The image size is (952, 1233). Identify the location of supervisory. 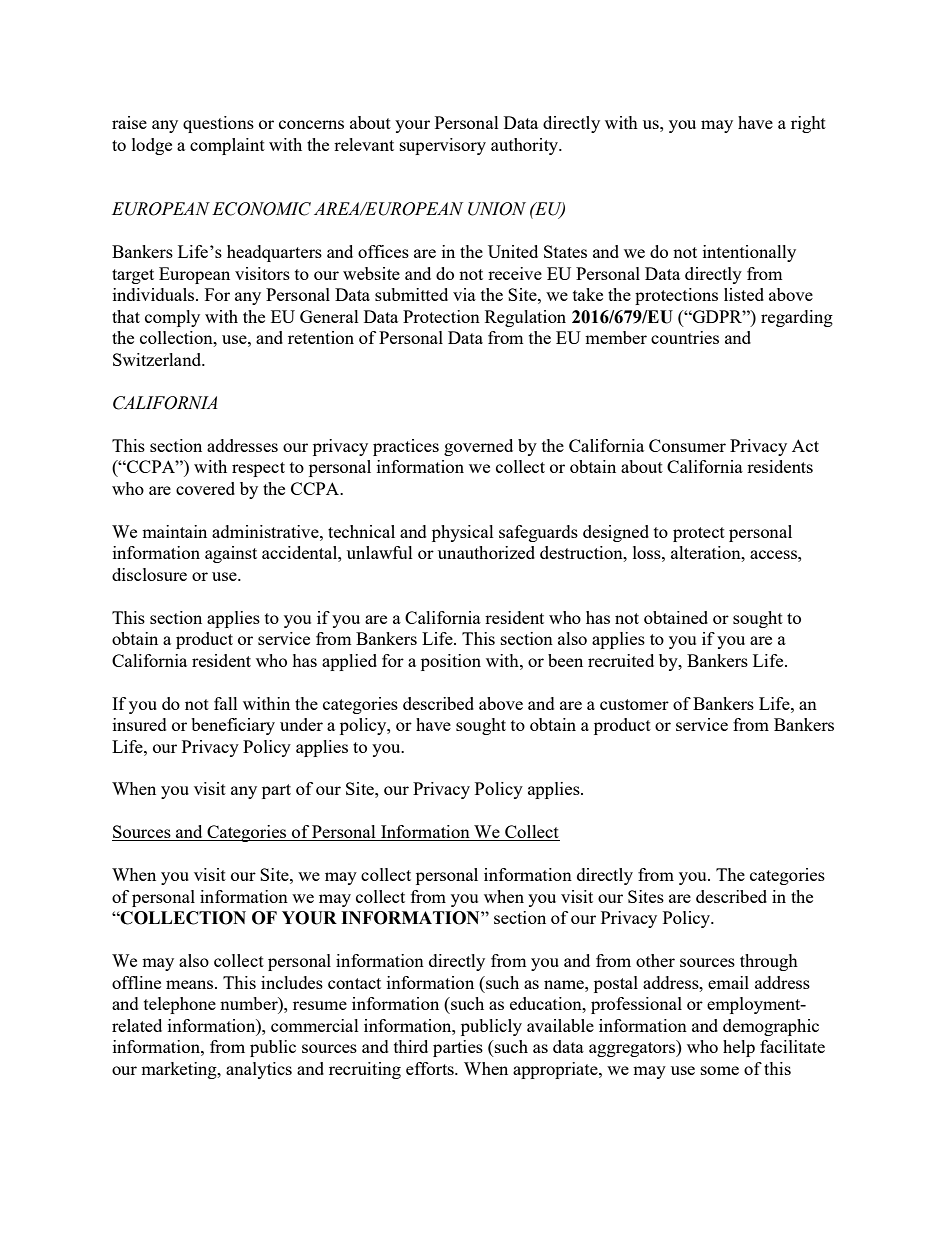
(443, 146).
